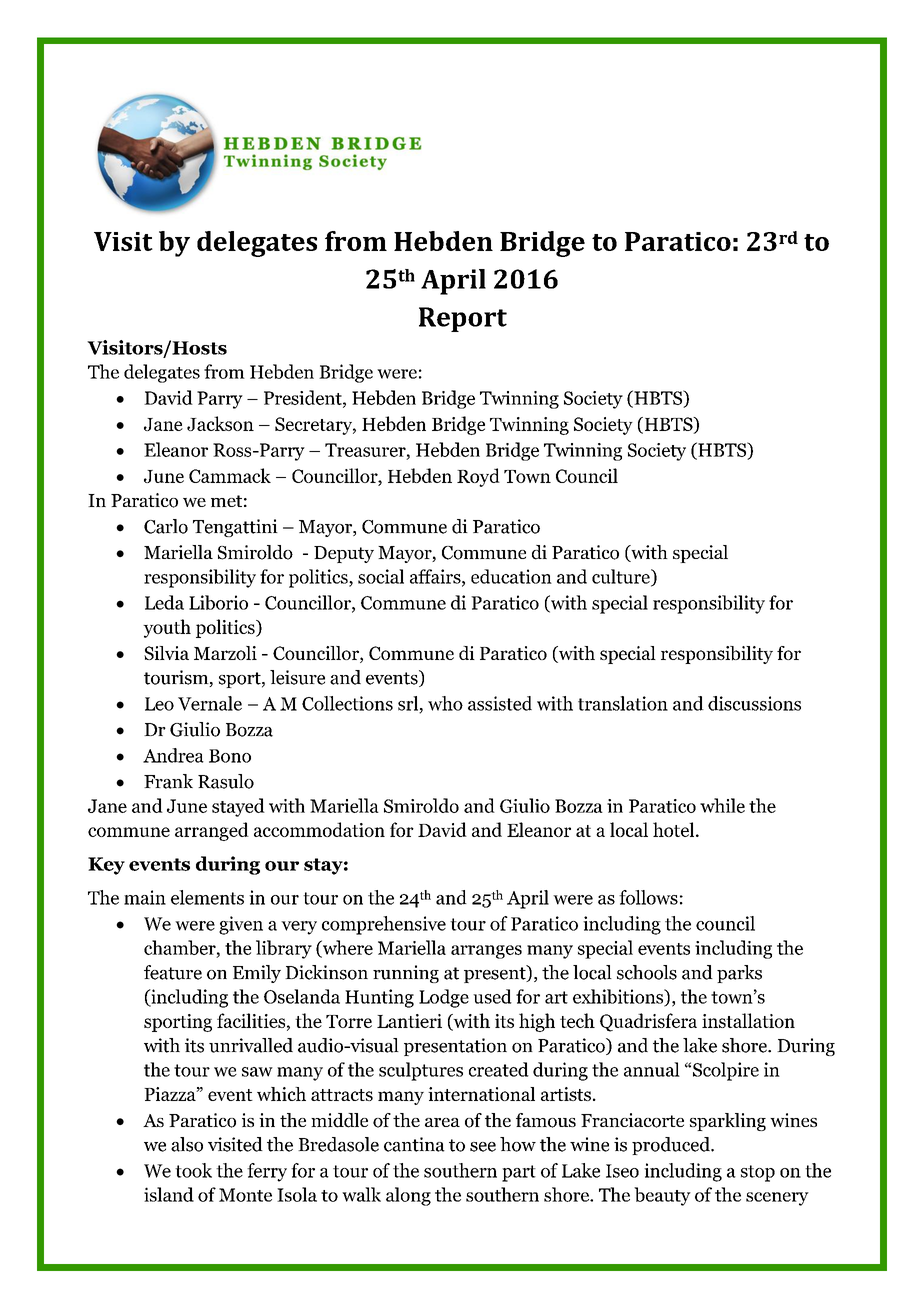 The height and width of the page is (1308, 924). Describe the element at coordinates (220, 423) in the page. I see `Jackson` at that location.
